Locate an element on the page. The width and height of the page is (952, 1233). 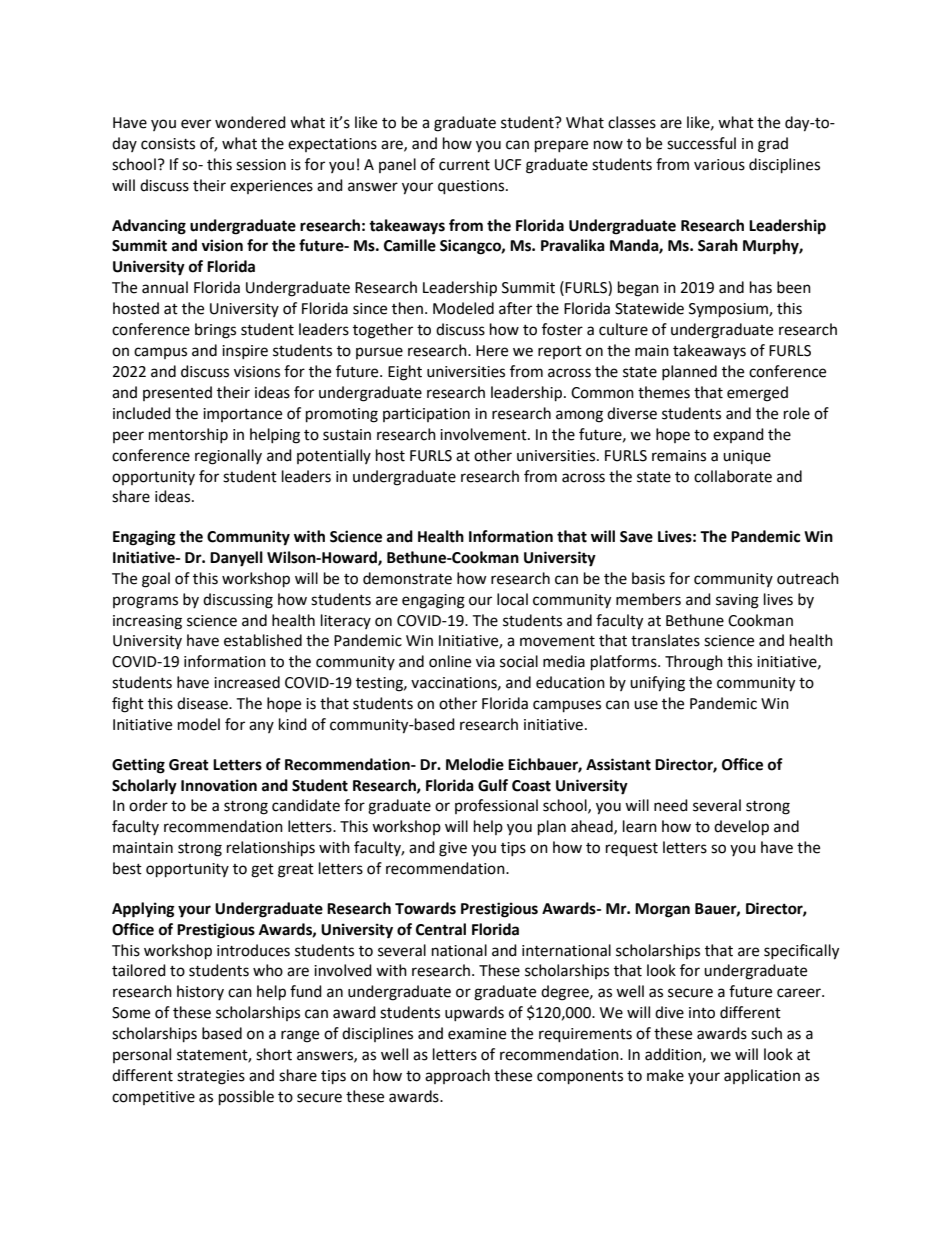
application is located at coordinates (762, 1076).
